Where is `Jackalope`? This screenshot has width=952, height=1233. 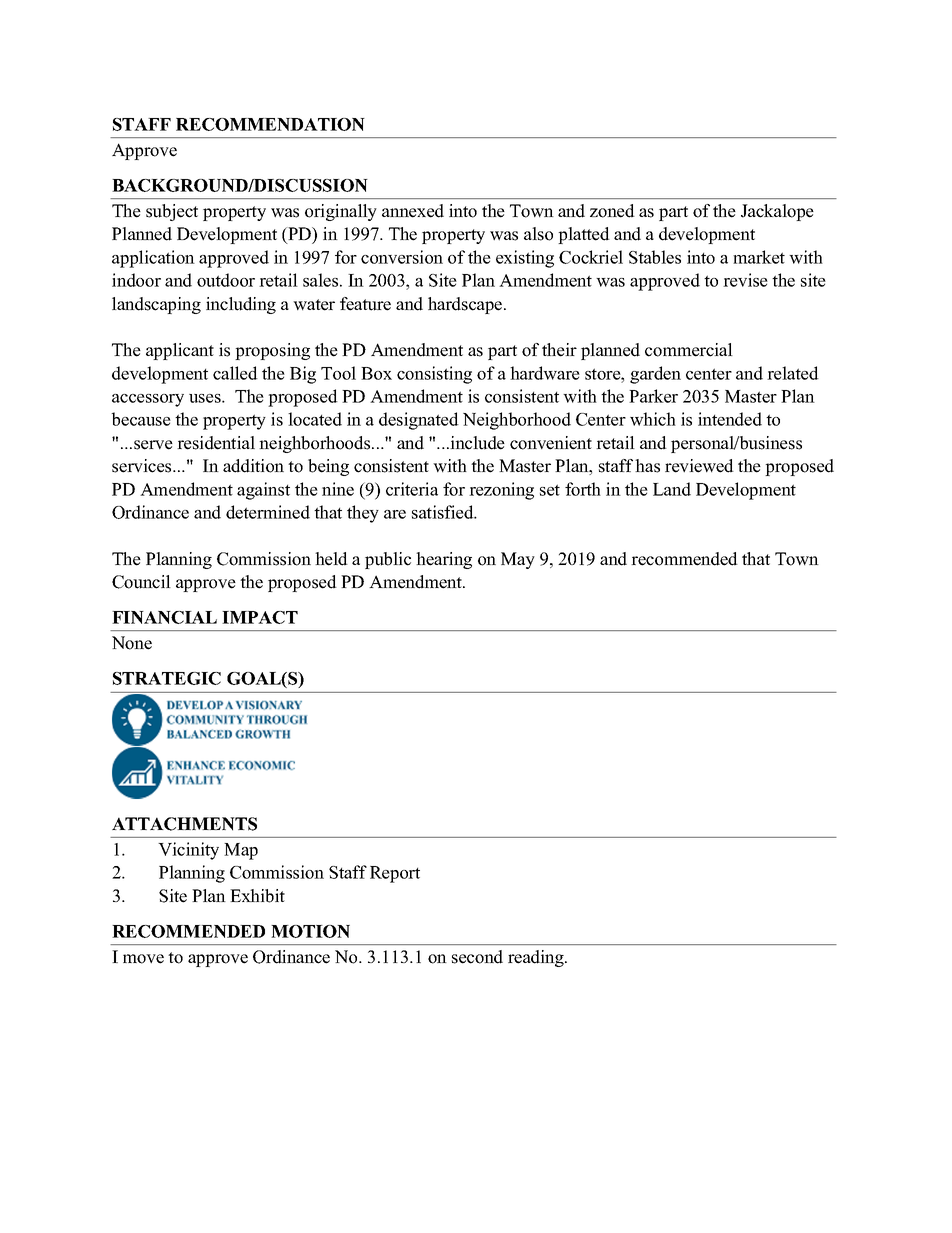
Jackalope is located at coordinates (777, 212).
